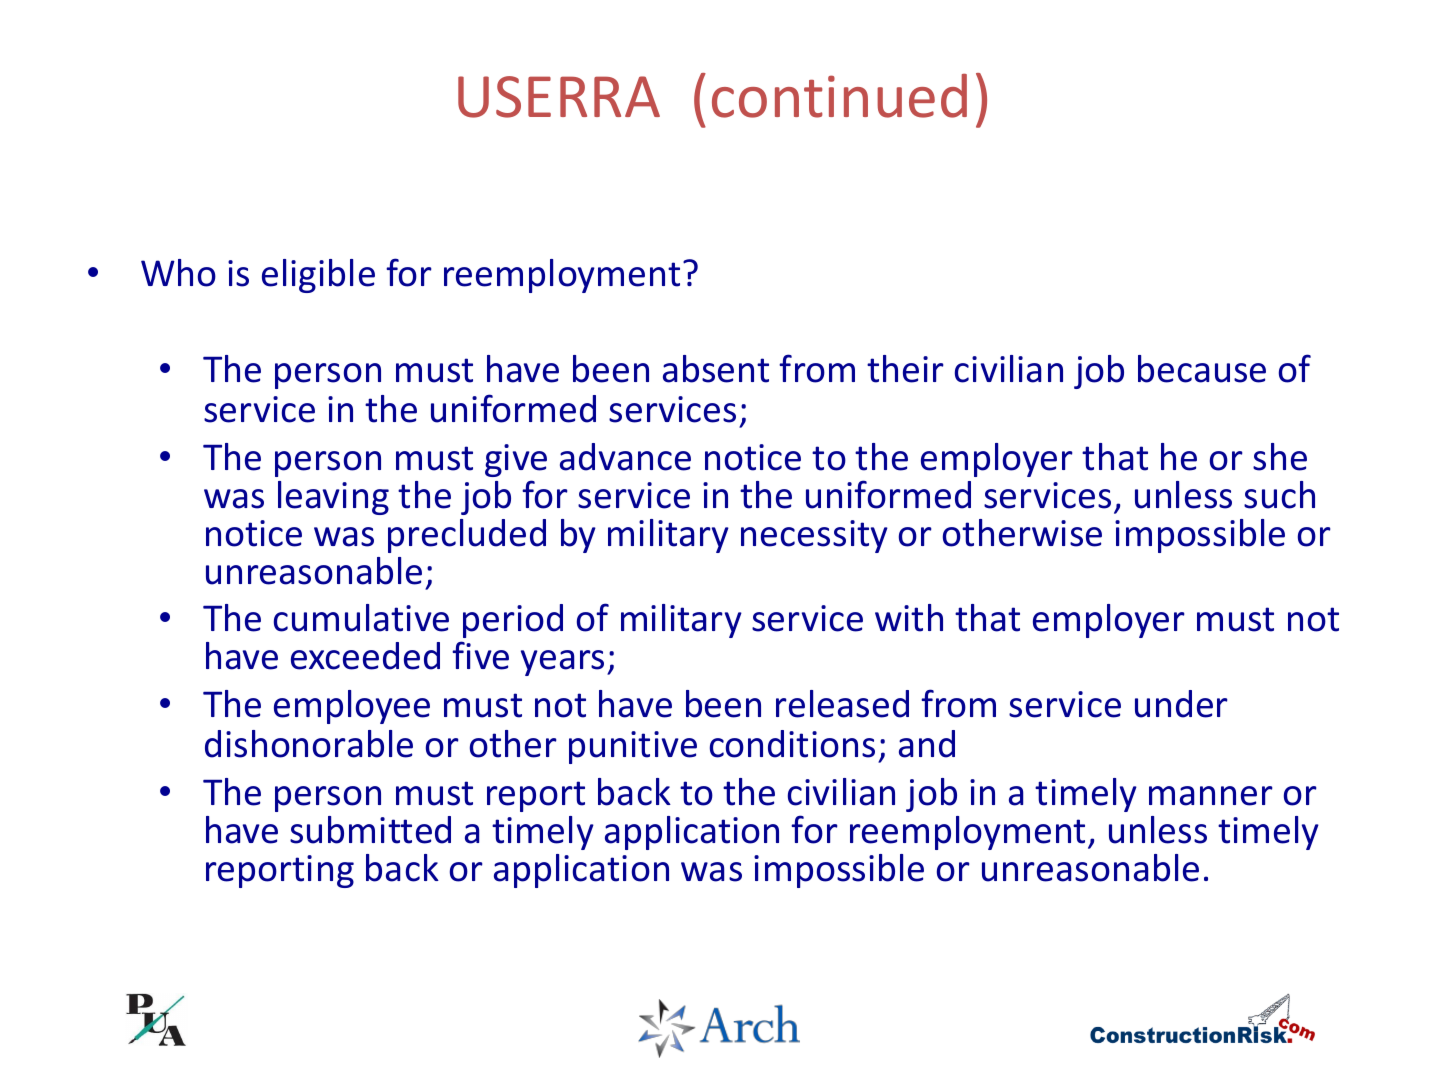 This page has width=1438, height=1078. Describe the element at coordinates (1280, 457) in the page. I see `she` at that location.
